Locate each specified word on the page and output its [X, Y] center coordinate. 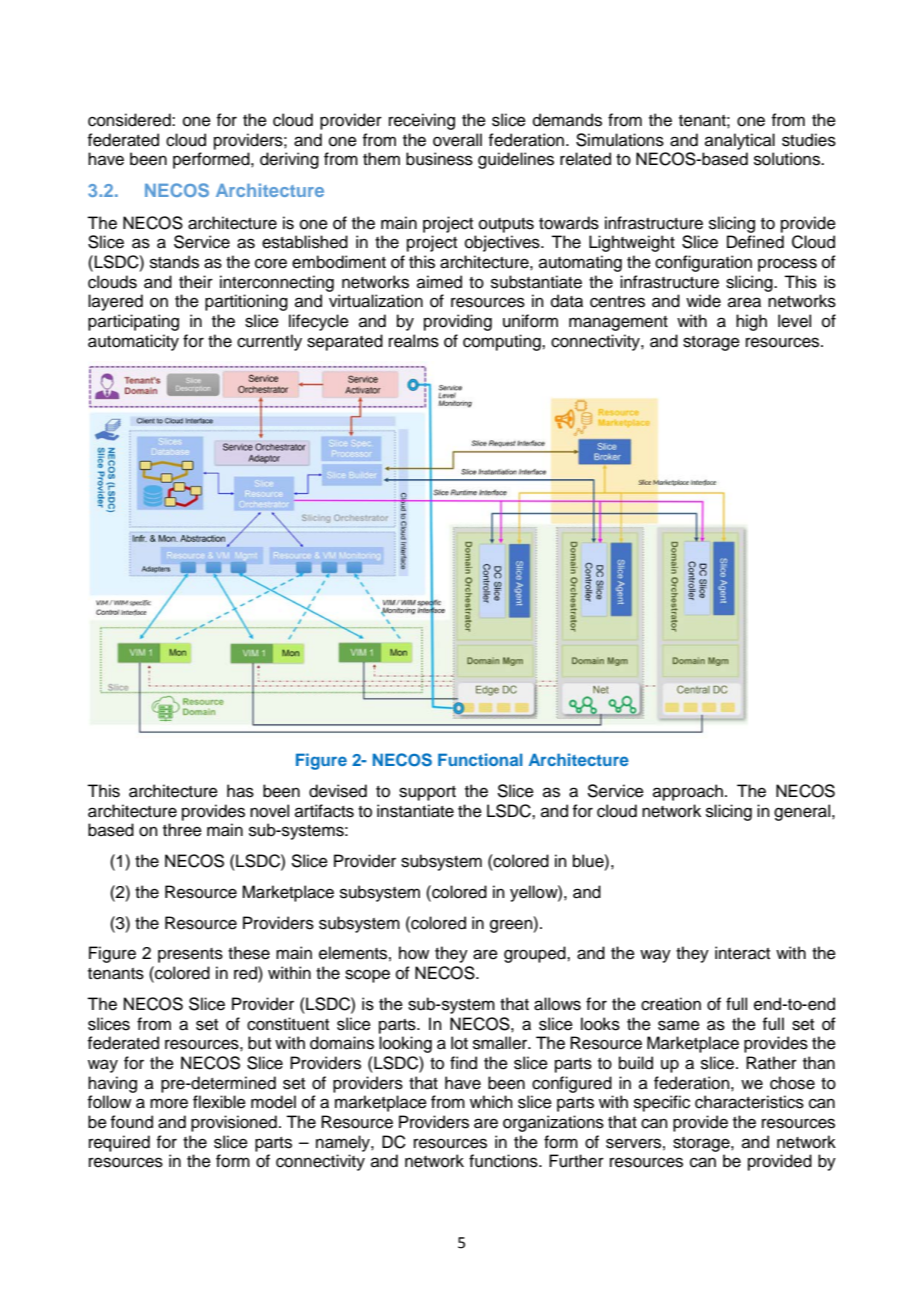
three [182, 830]
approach [688, 792]
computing [503, 342]
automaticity [133, 342]
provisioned [234, 1123]
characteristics [749, 1102]
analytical [740, 141]
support [427, 793]
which [491, 1102]
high [751, 322]
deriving [289, 160]
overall [457, 140]
